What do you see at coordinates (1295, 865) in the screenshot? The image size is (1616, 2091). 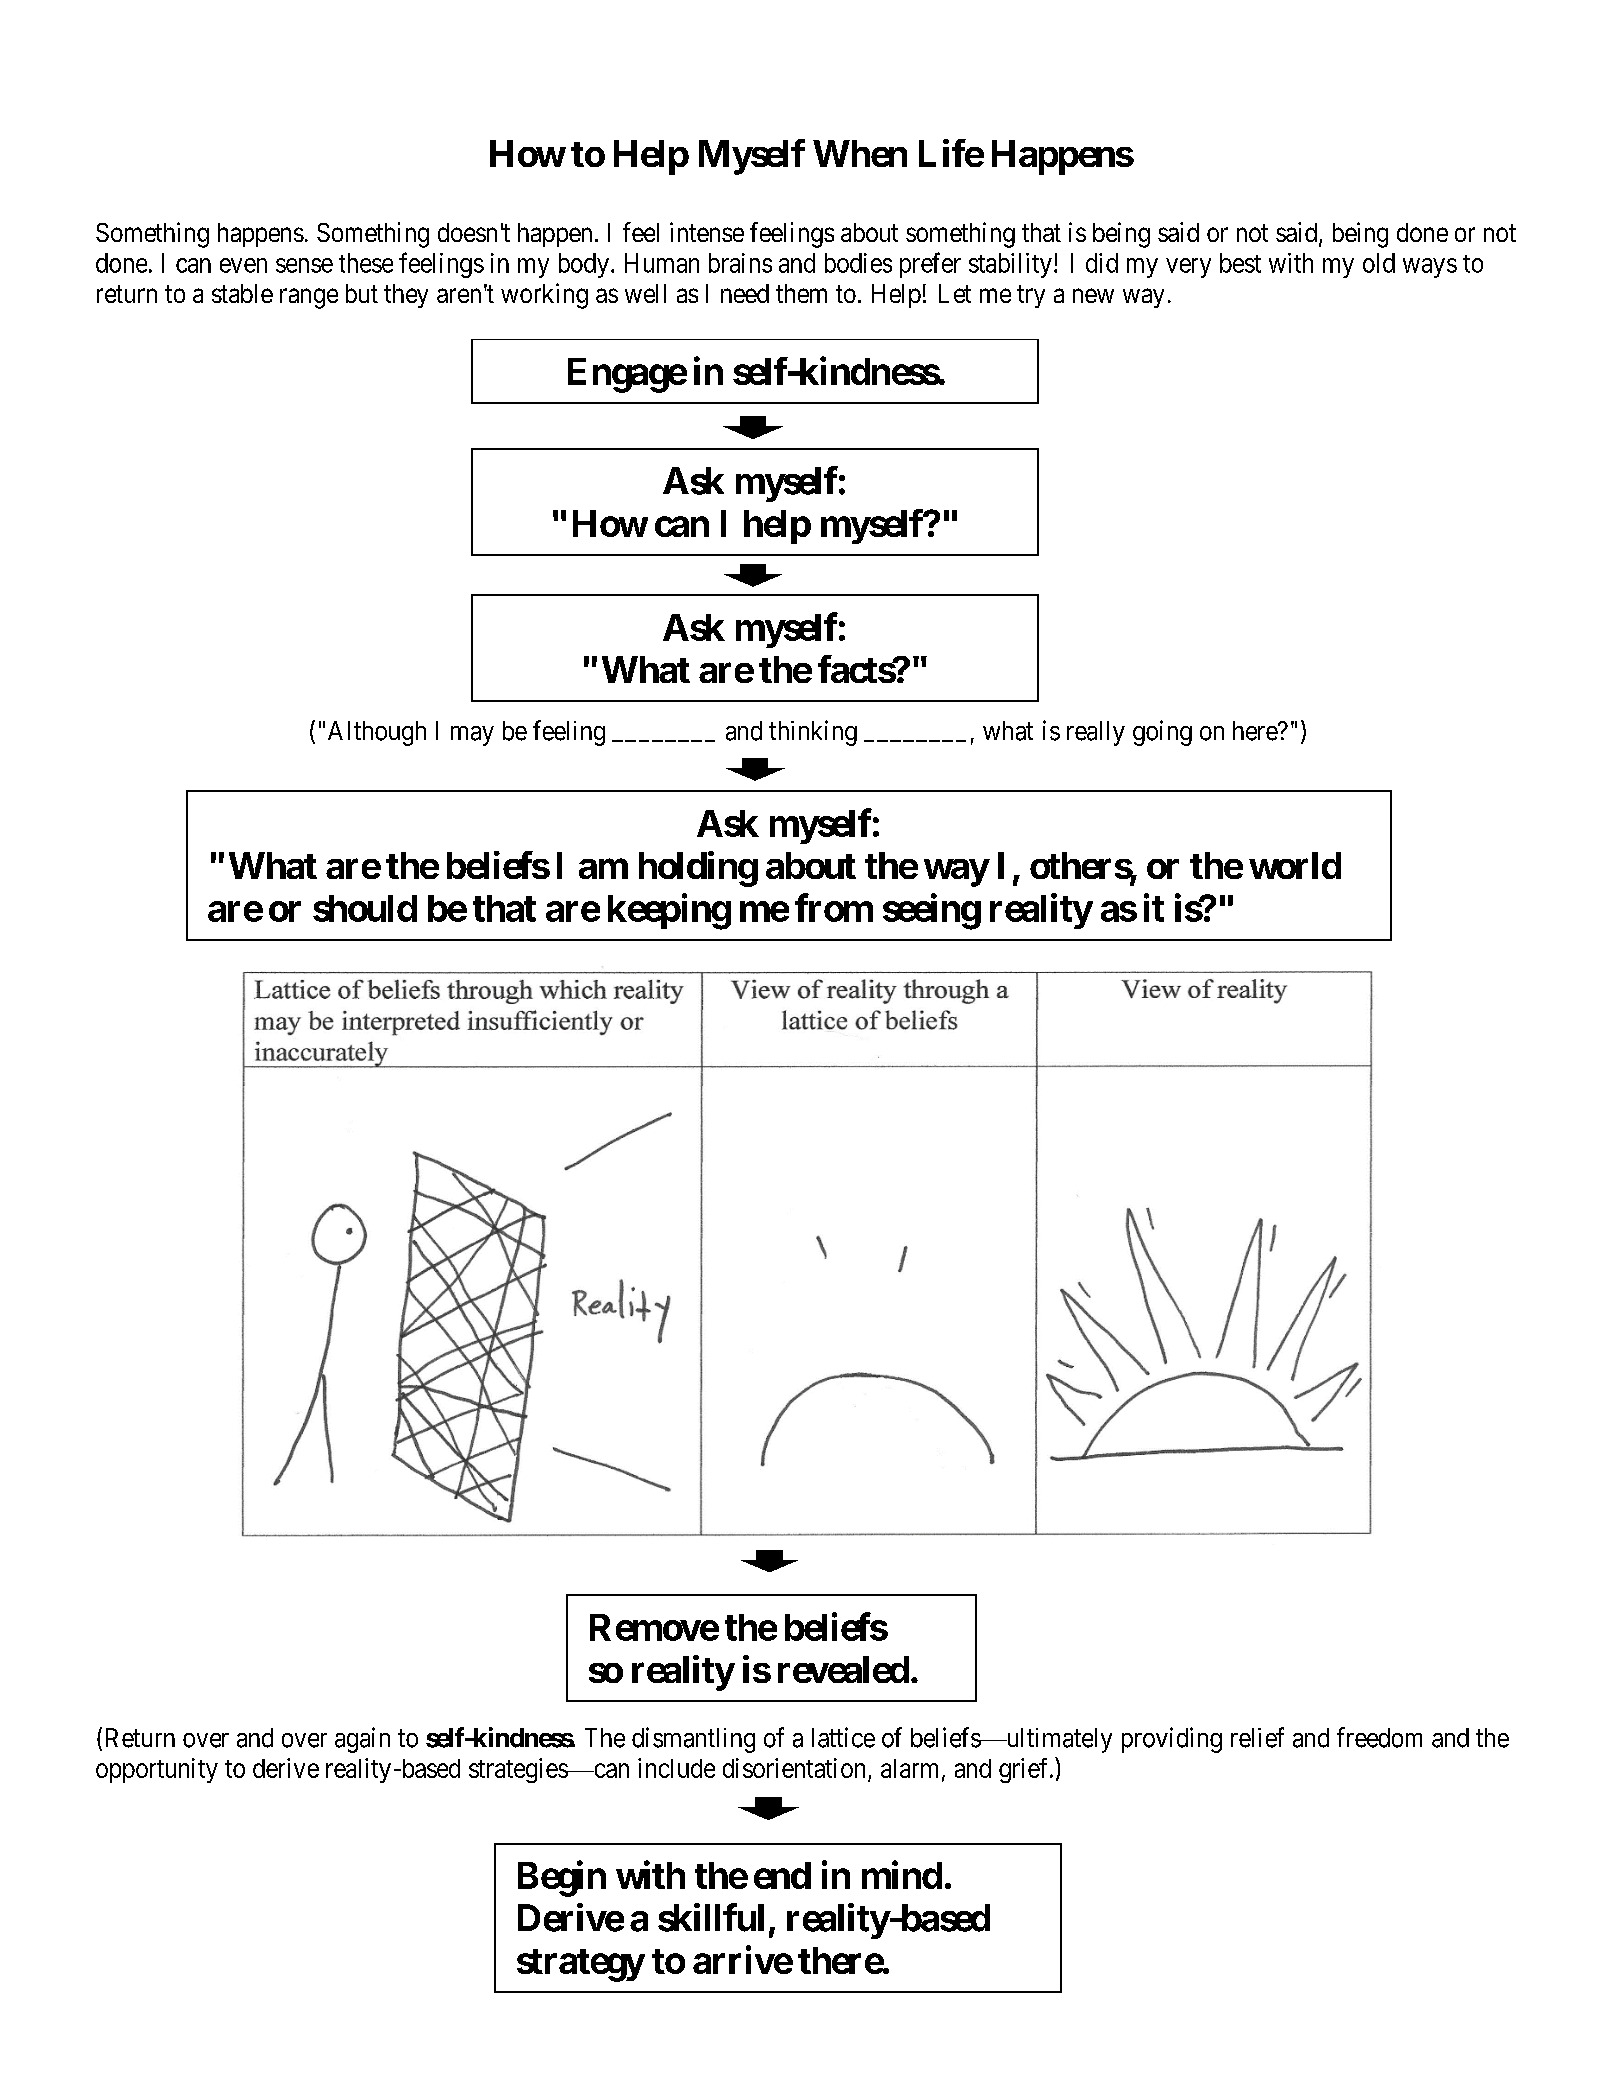 I see `world` at bounding box center [1295, 865].
